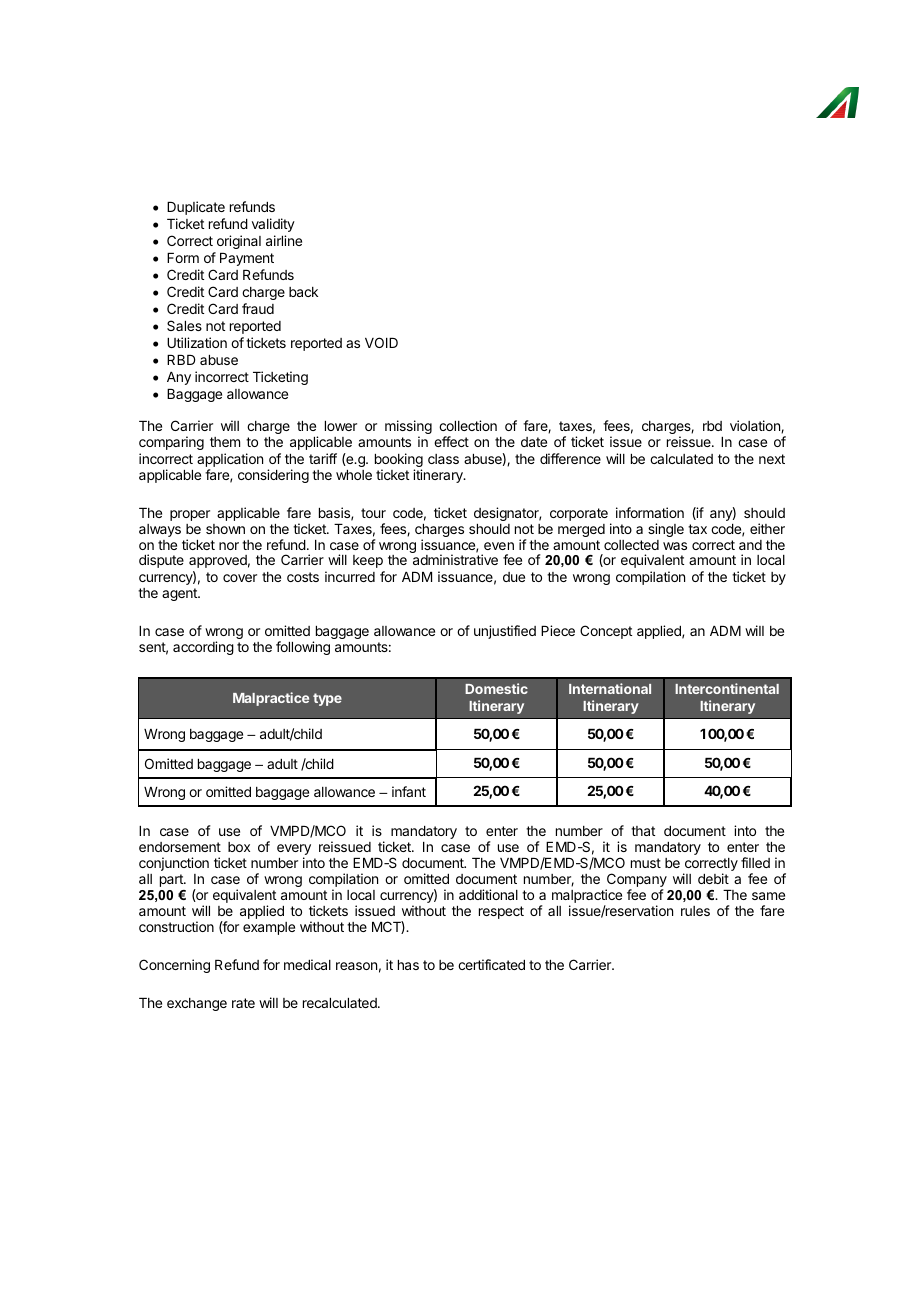 The width and height of the screenshot is (924, 1309). What do you see at coordinates (230, 461) in the screenshot?
I see `application` at bounding box center [230, 461].
